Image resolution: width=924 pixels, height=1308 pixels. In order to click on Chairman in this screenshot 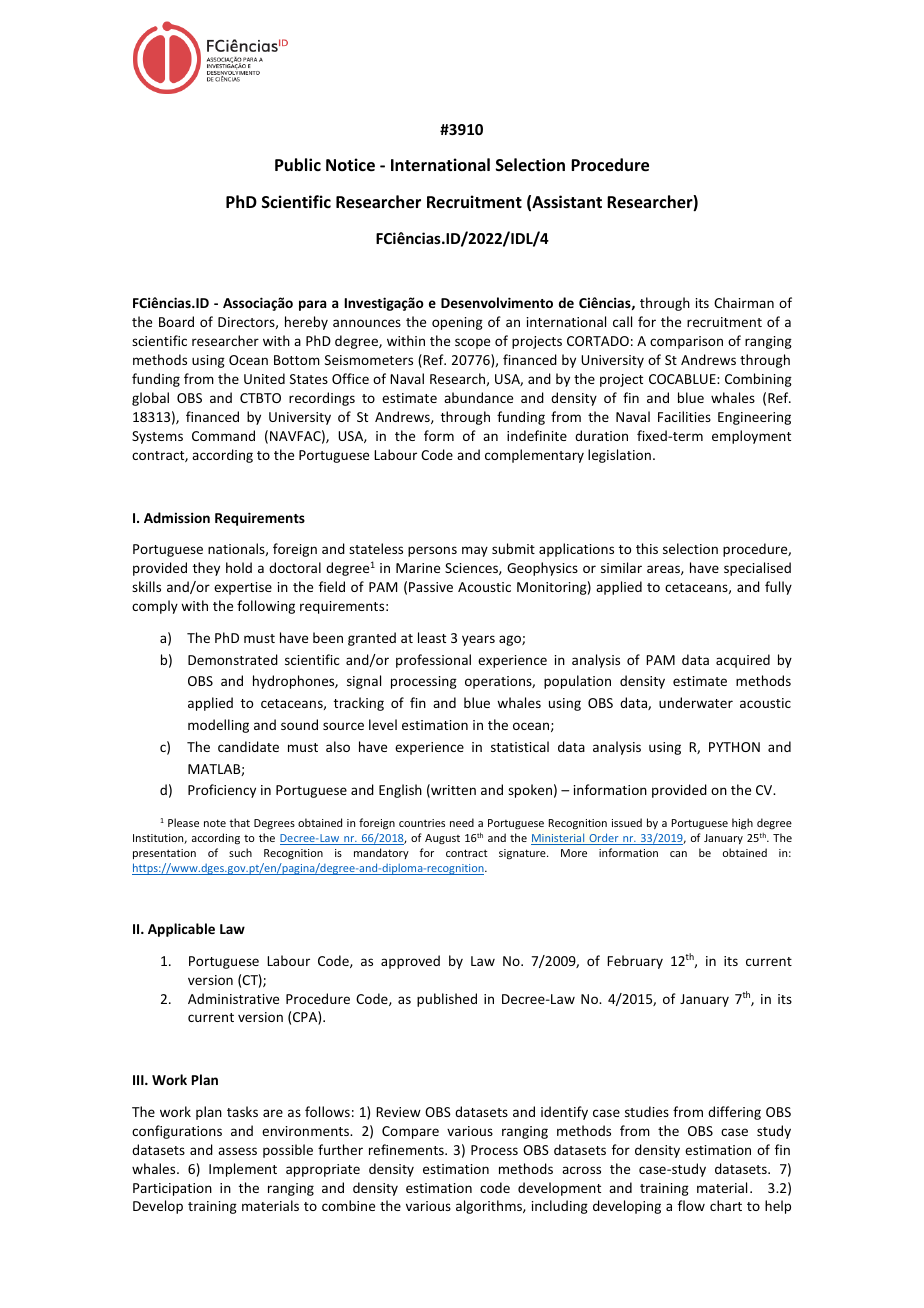, I will do `click(744, 302)`.
